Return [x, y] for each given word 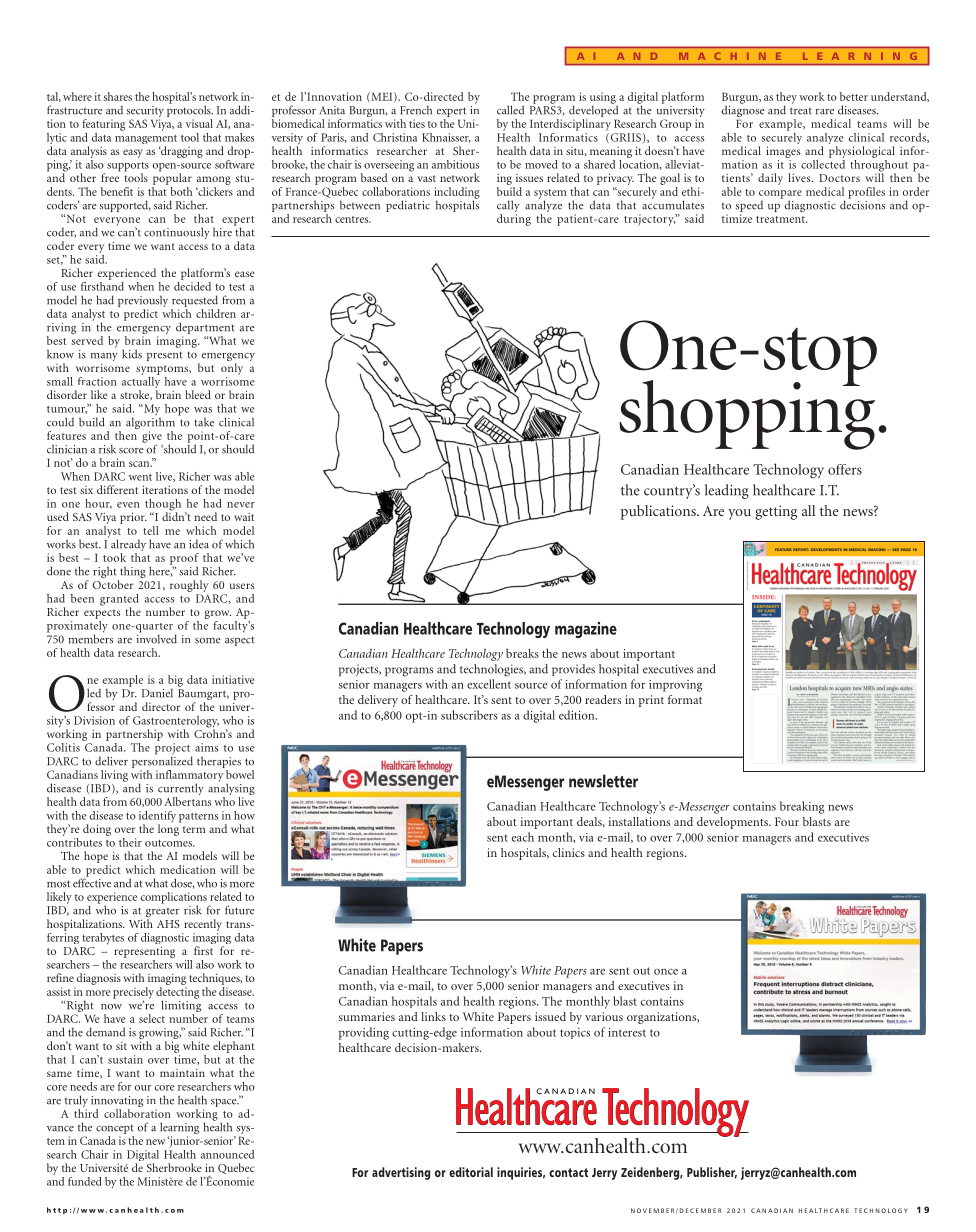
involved [157, 638]
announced [227, 1154]
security [145, 113]
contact [568, 1172]
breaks [522, 653]
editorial [471, 1172]
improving [675, 686]
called [510, 110]
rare [825, 112]
